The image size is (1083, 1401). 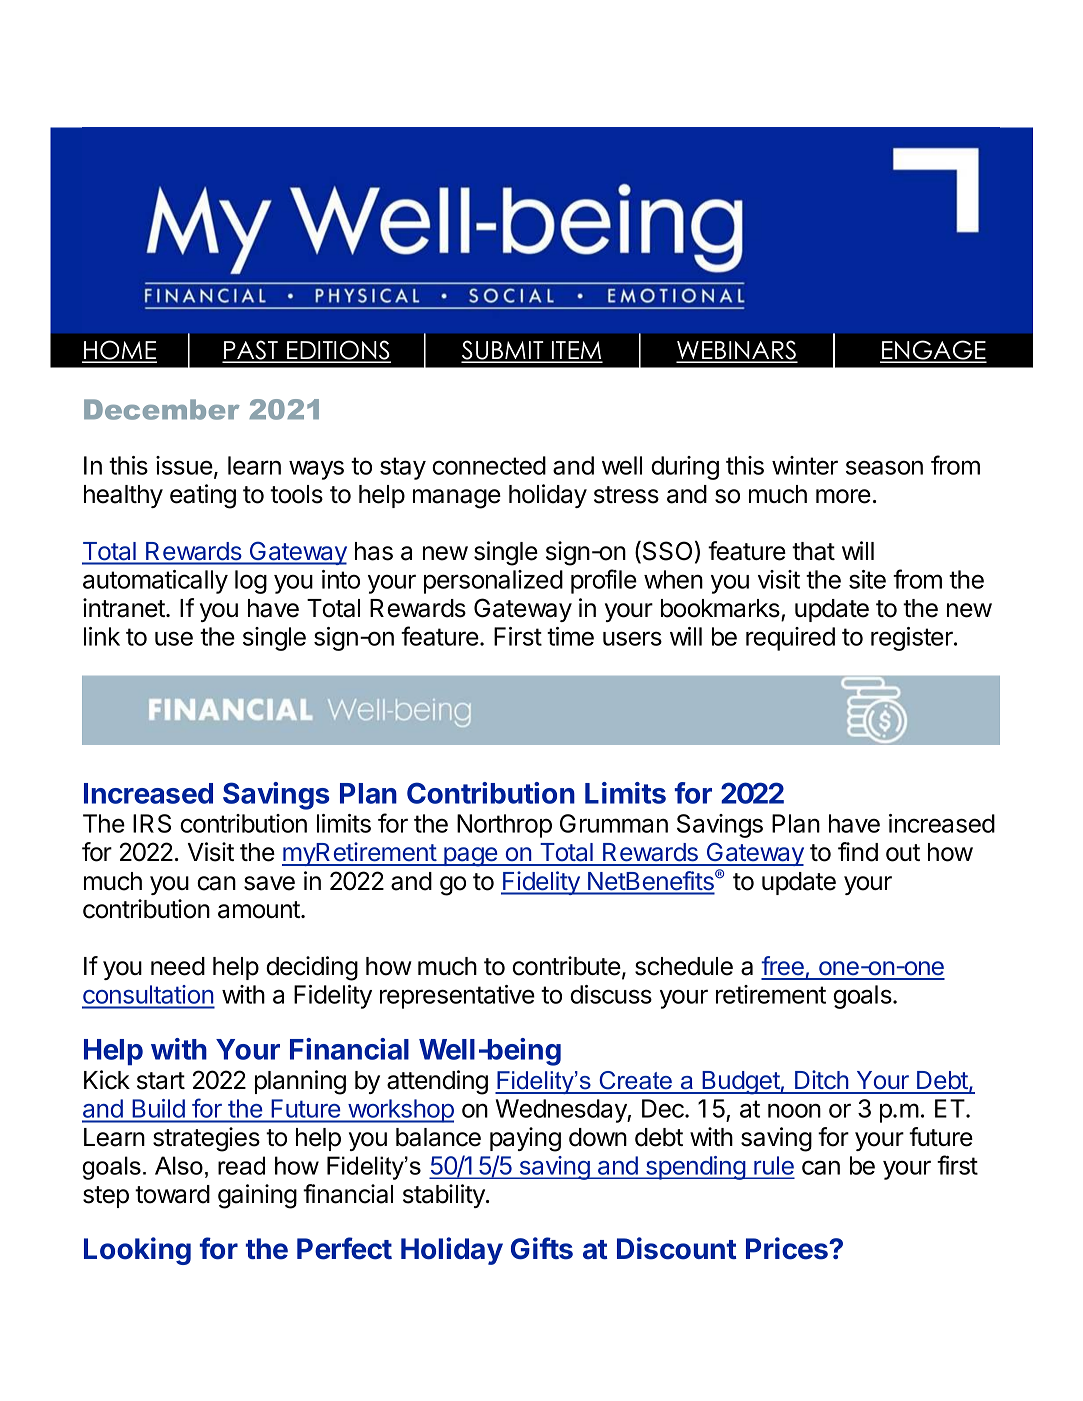 I want to click on PAST, so click(x=251, y=351).
